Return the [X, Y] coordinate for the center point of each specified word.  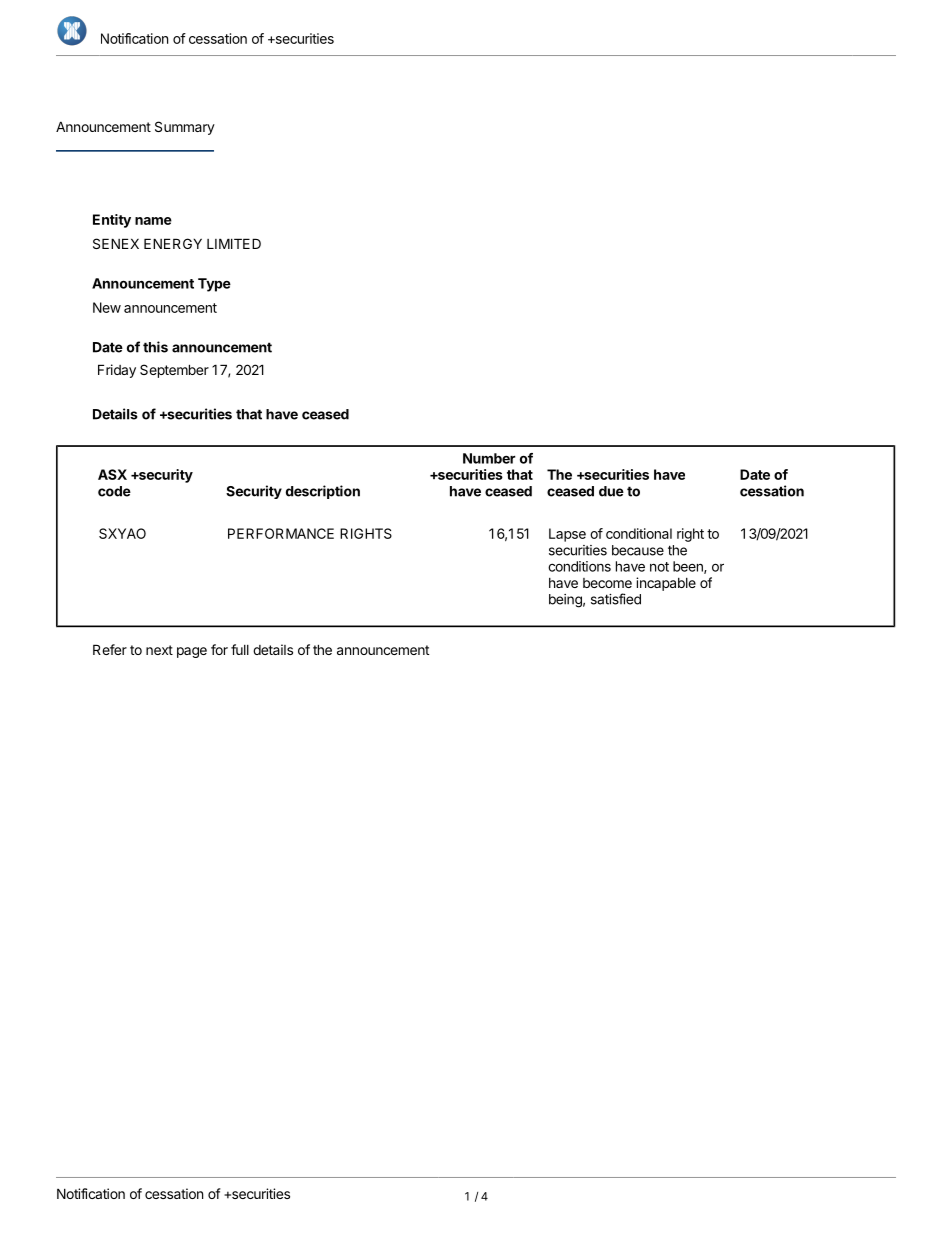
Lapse [567, 535]
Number [489, 458]
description [323, 492]
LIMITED [234, 243]
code [114, 491]
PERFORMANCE [281, 533]
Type [214, 285]
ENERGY [173, 243]
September [174, 371]
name [153, 221]
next [159, 650]
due [611, 491]
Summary [185, 128]
